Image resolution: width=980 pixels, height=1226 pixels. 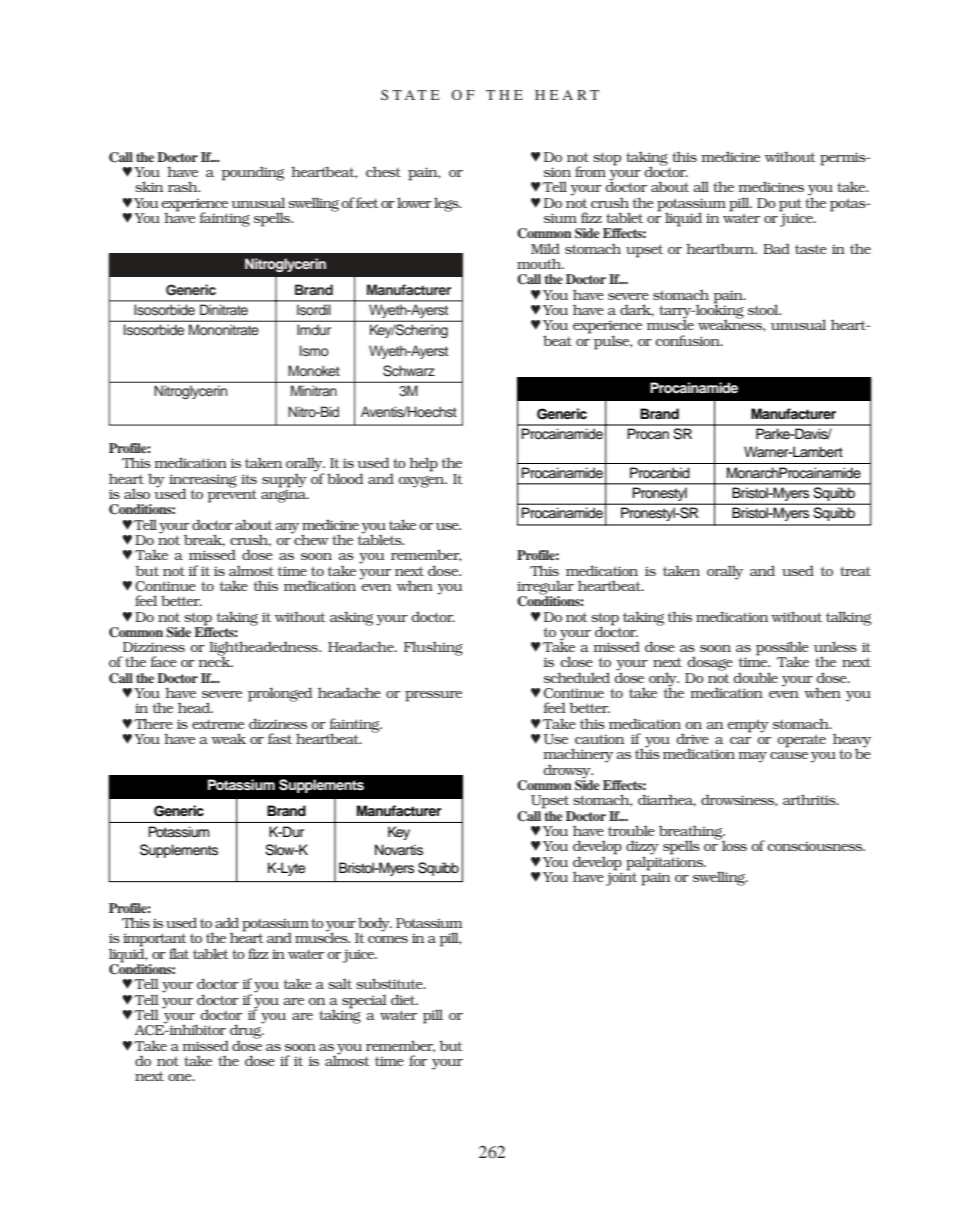 What do you see at coordinates (447, 204) in the image?
I see `legs` at bounding box center [447, 204].
